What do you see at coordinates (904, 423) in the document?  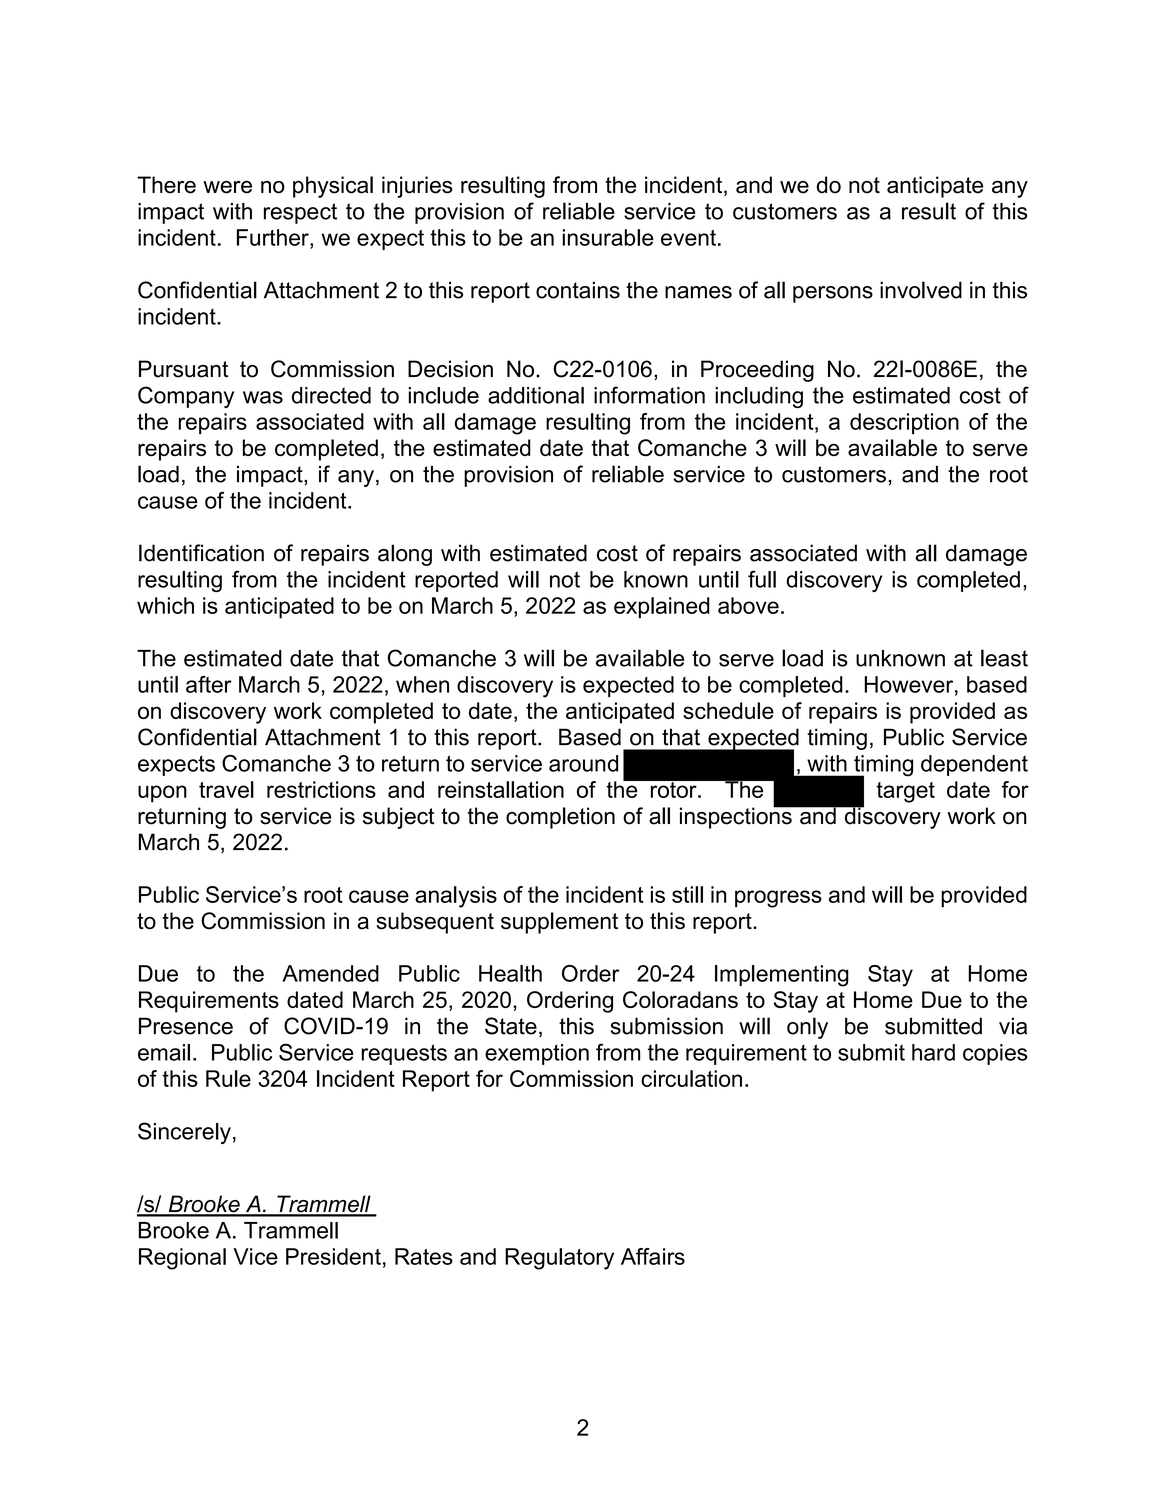 I see `description` at bounding box center [904, 423].
